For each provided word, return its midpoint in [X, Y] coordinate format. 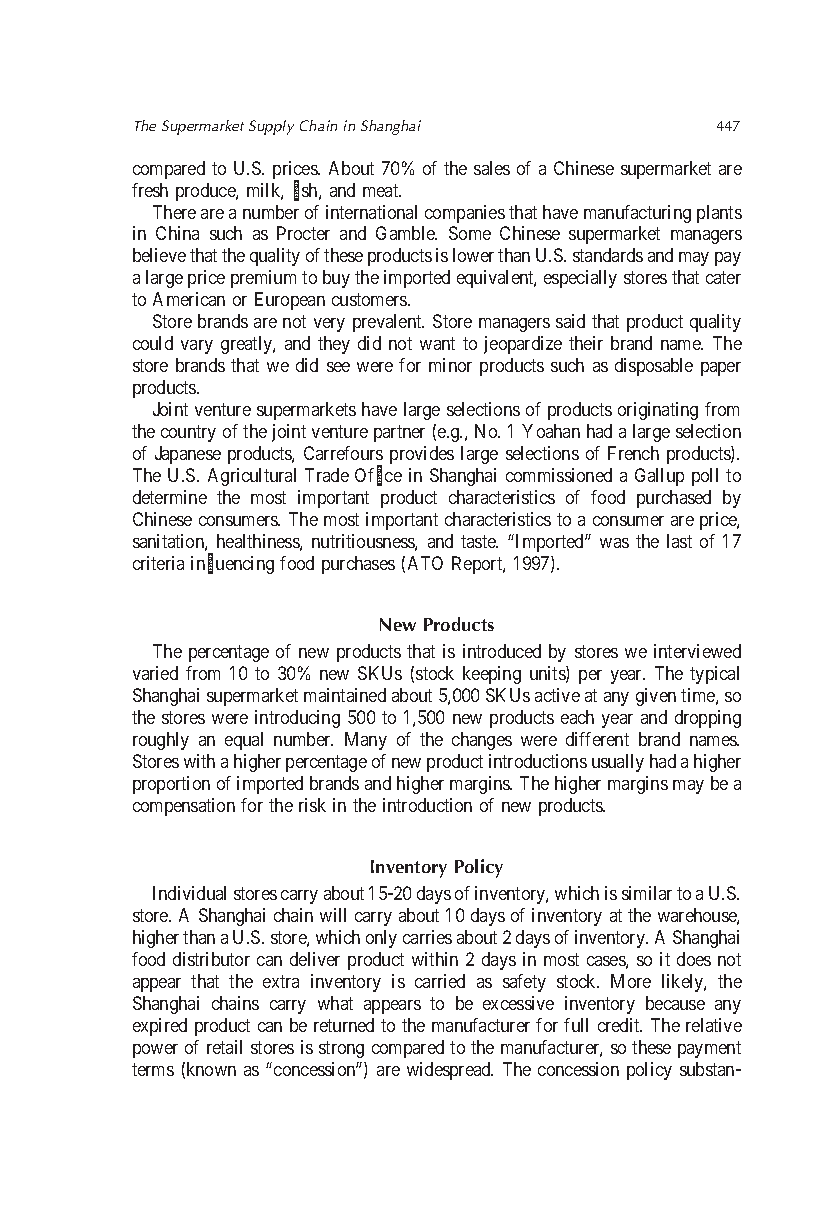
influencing [232, 565]
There [174, 212]
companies [465, 214]
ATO [425, 563]
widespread [450, 1071]
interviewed [697, 651]
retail [224, 1047]
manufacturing [637, 214]
